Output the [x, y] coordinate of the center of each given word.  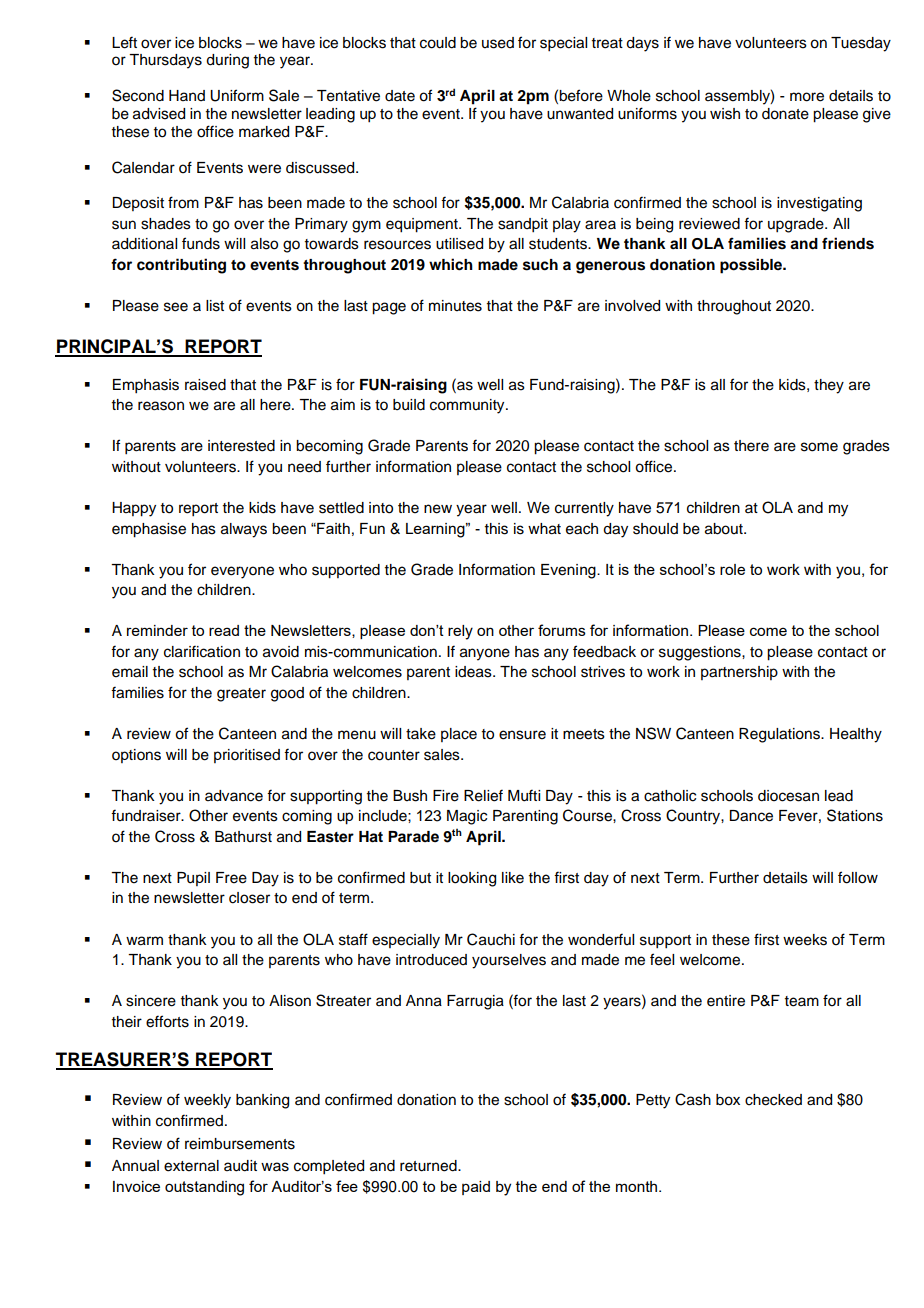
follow [858, 877]
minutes [455, 306]
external [191, 1166]
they [829, 386]
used [498, 43]
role [732, 569]
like [513, 878]
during [227, 61]
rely [460, 632]
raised [205, 385]
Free [231, 878]
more [807, 97]
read [224, 630]
